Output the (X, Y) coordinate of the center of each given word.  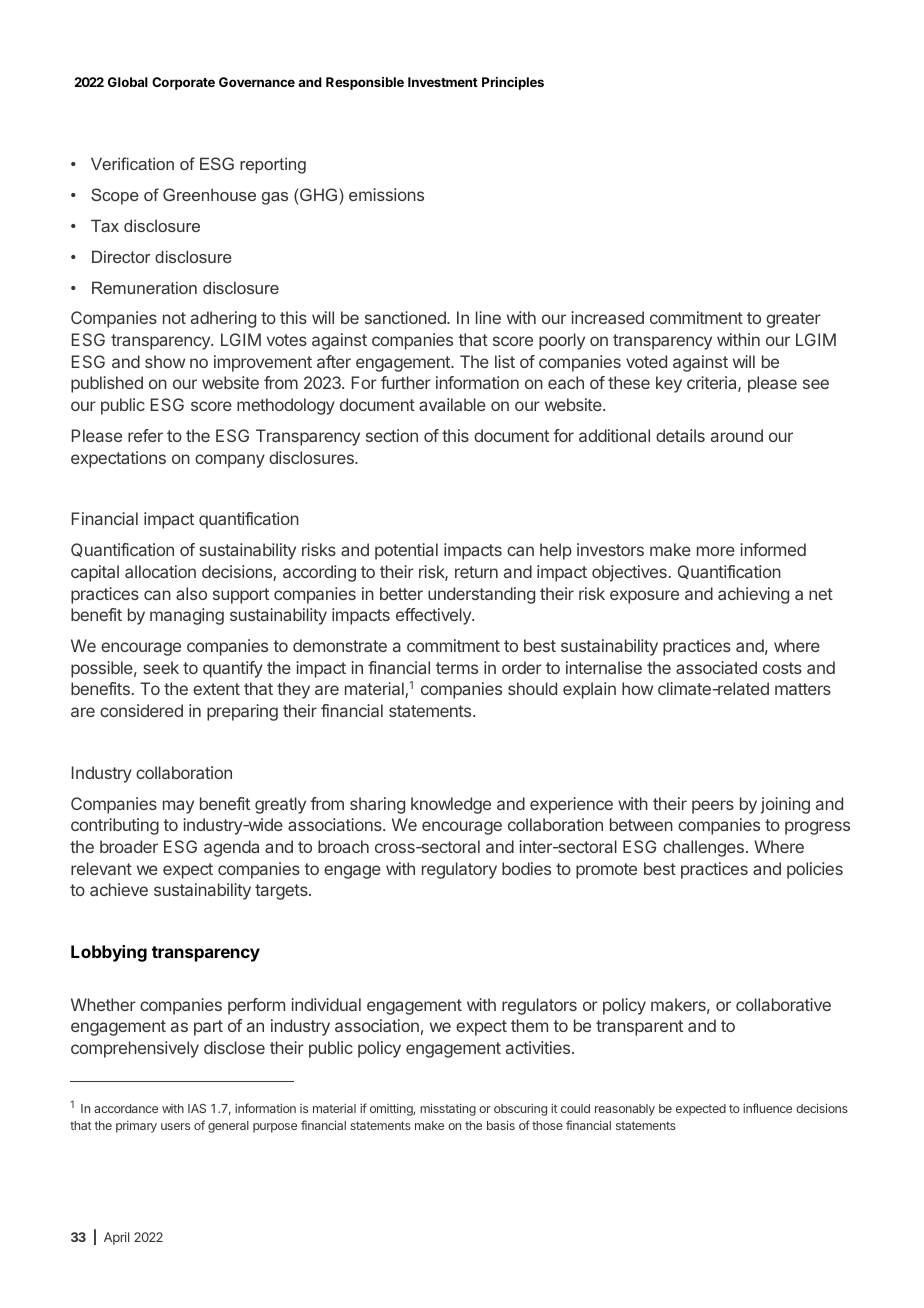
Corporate (183, 83)
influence (767, 1108)
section (392, 435)
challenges (703, 848)
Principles (513, 83)
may (178, 807)
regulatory (459, 870)
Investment (443, 82)
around (737, 435)
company (230, 461)
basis (501, 1125)
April (116, 1238)
